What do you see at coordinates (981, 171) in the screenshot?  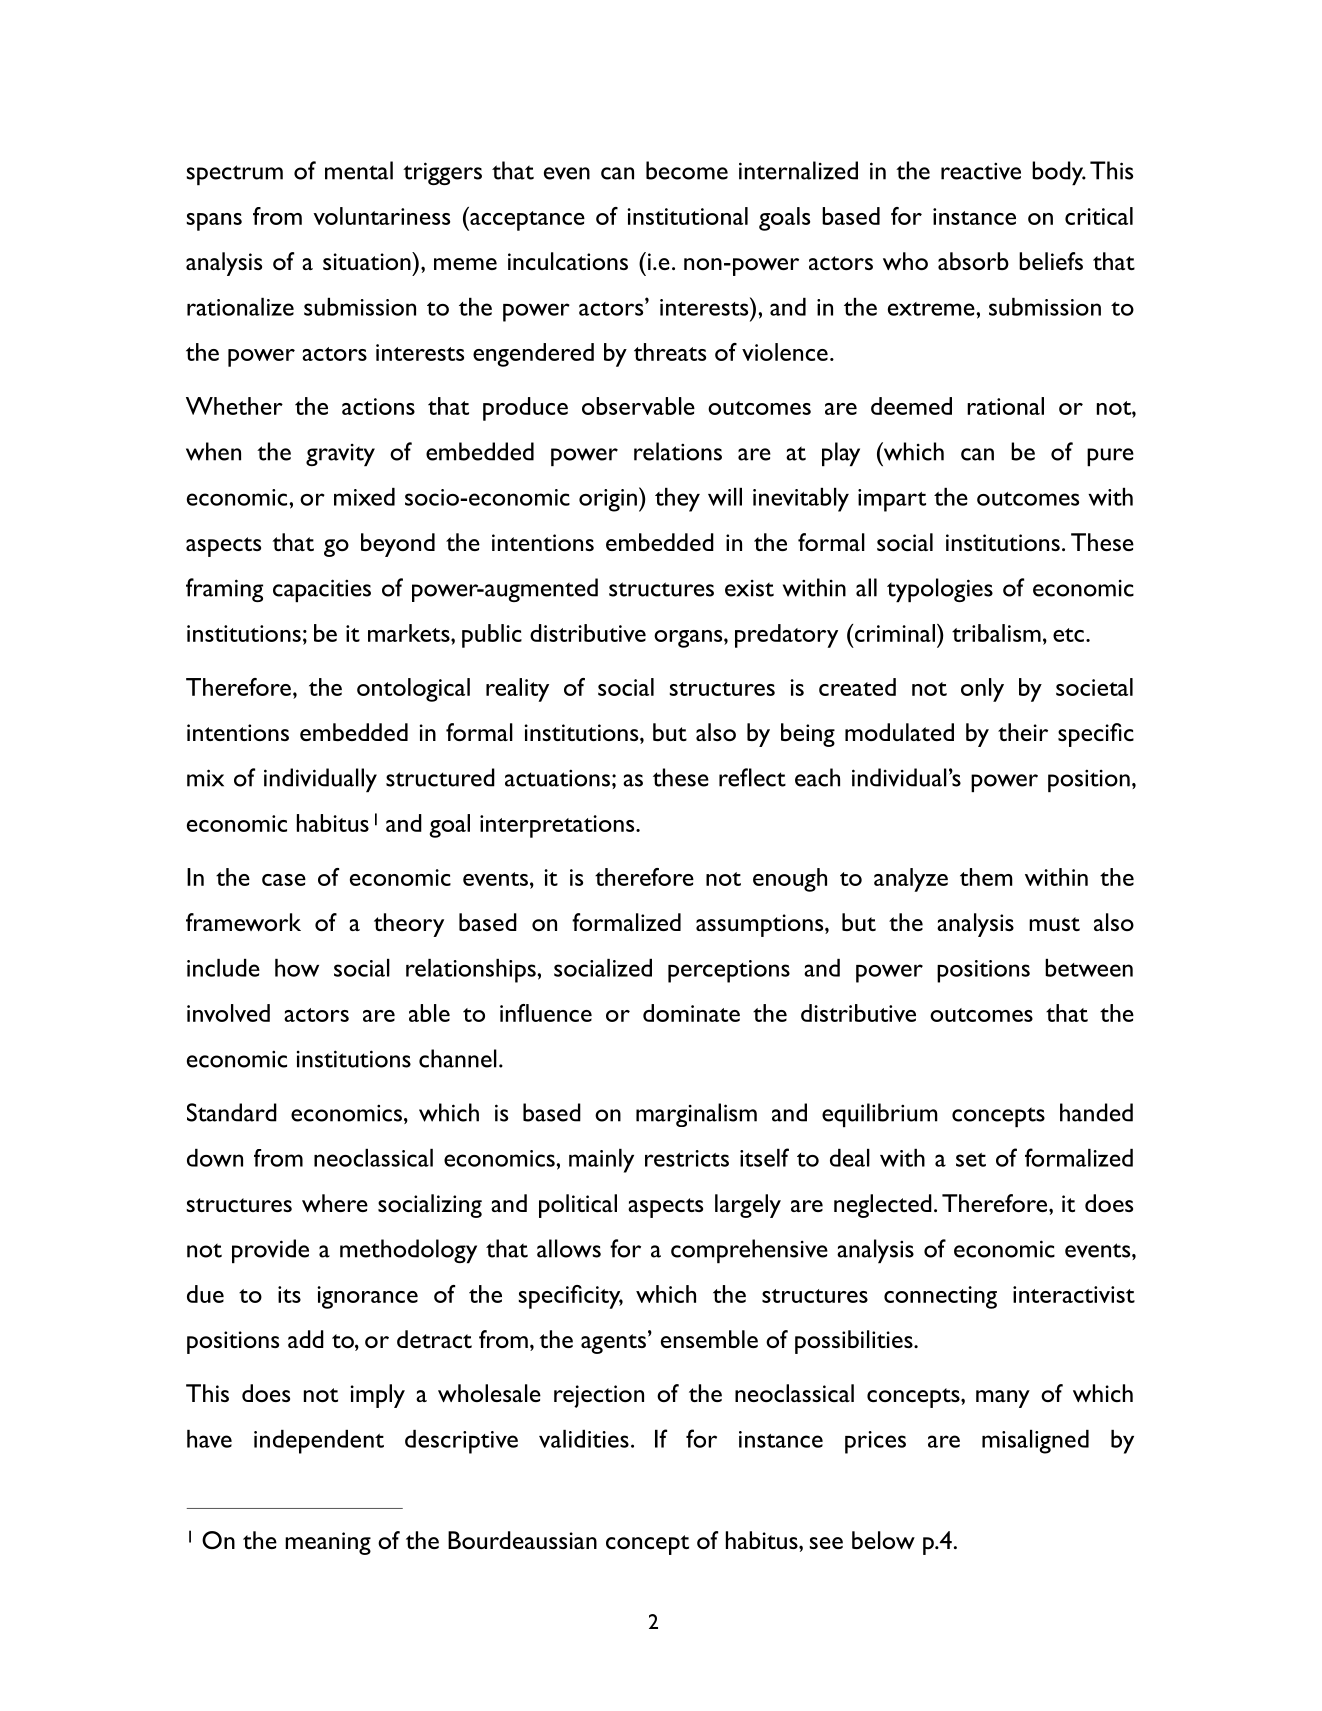 I see `reactive` at bounding box center [981, 171].
